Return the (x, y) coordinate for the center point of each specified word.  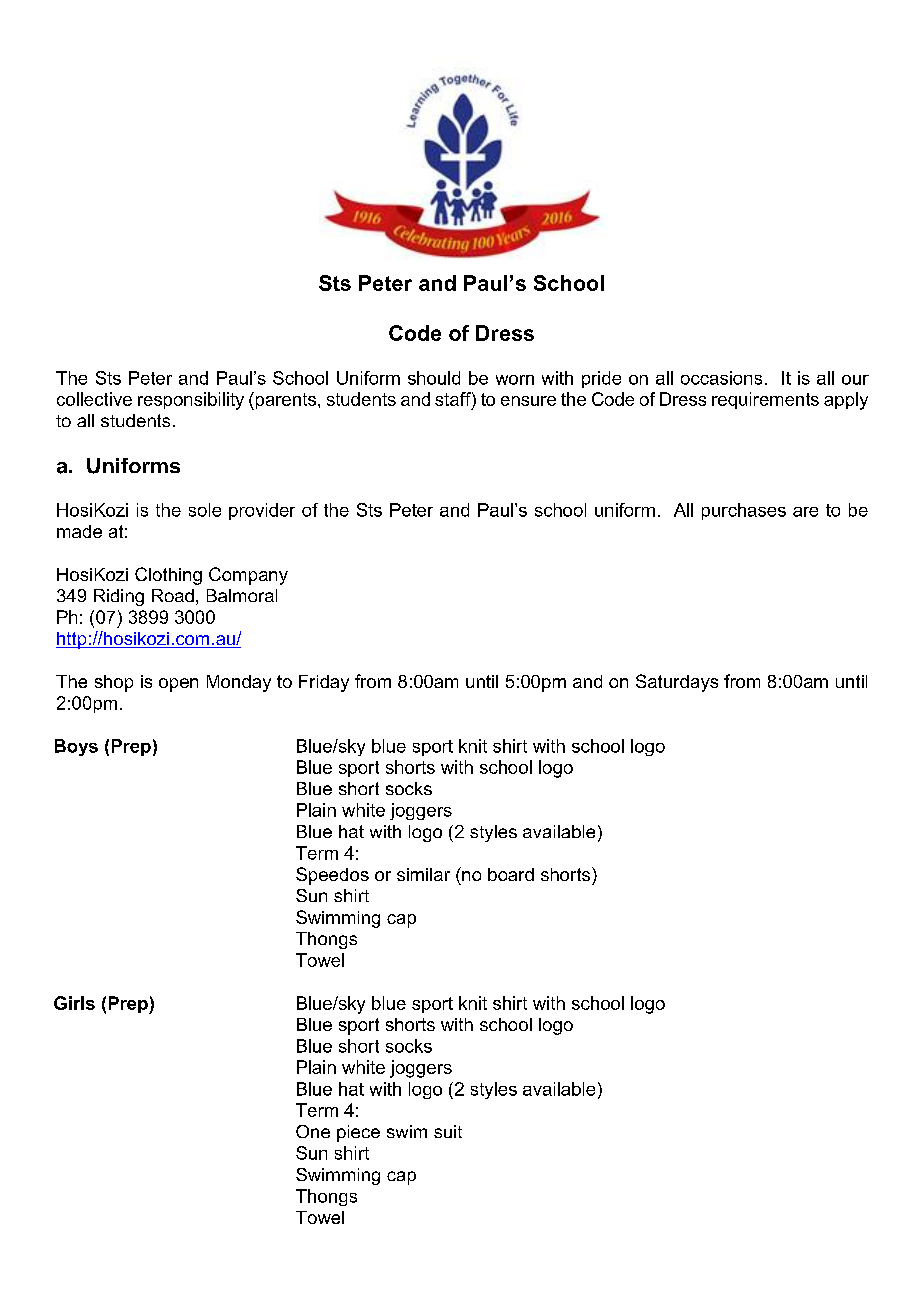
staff (454, 399)
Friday (324, 683)
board (511, 874)
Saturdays (677, 683)
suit (448, 1131)
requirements (765, 400)
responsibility (191, 401)
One (313, 1131)
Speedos (332, 876)
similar (423, 874)
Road (173, 595)
